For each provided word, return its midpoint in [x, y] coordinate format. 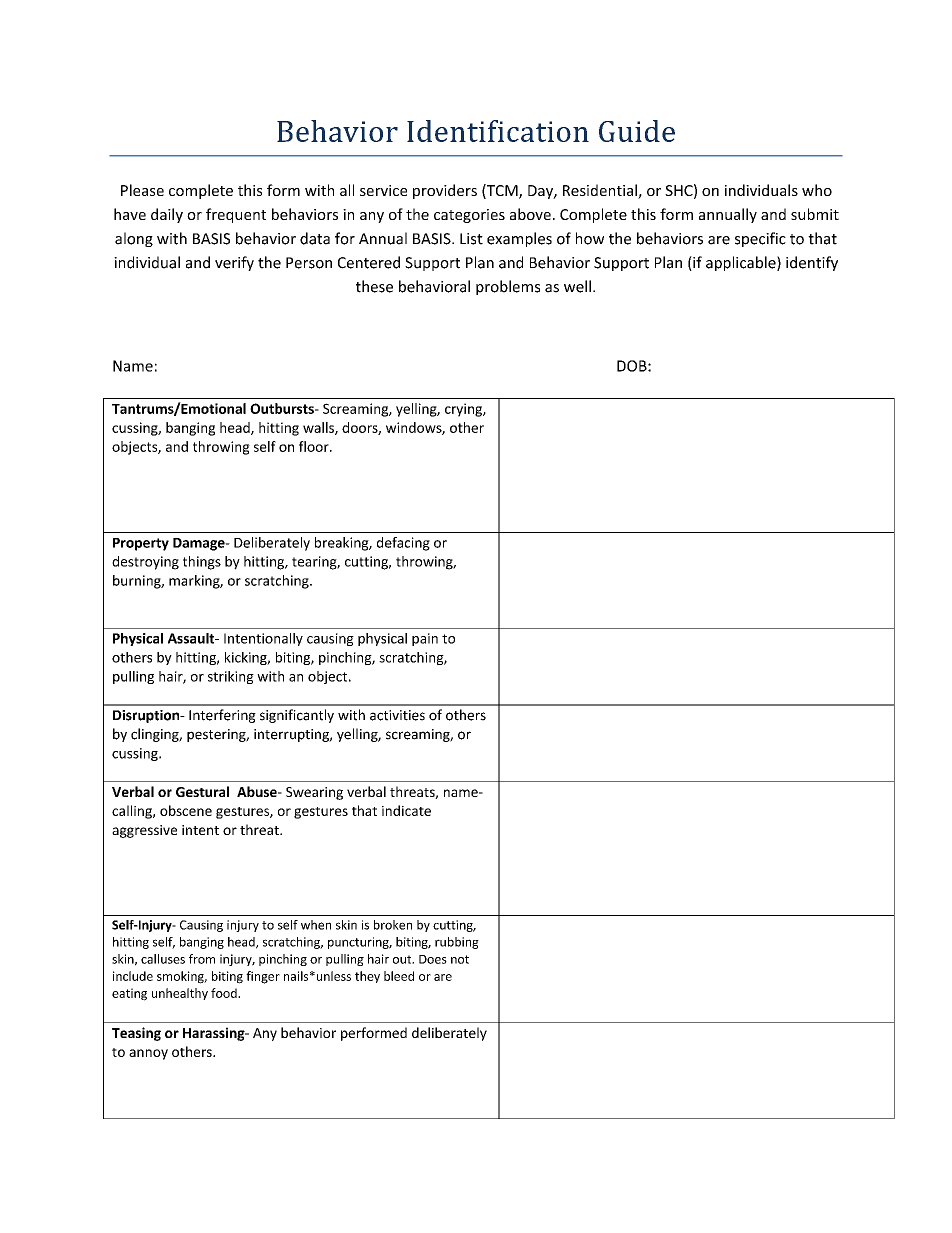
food [225, 993]
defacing [403, 544]
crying [464, 410]
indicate [406, 810]
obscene [186, 810]
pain [425, 639]
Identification [498, 131]
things [202, 563]
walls [319, 428]
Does [433, 959]
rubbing [457, 943]
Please [142, 190]
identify [812, 263]
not [460, 959]
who [817, 190]
